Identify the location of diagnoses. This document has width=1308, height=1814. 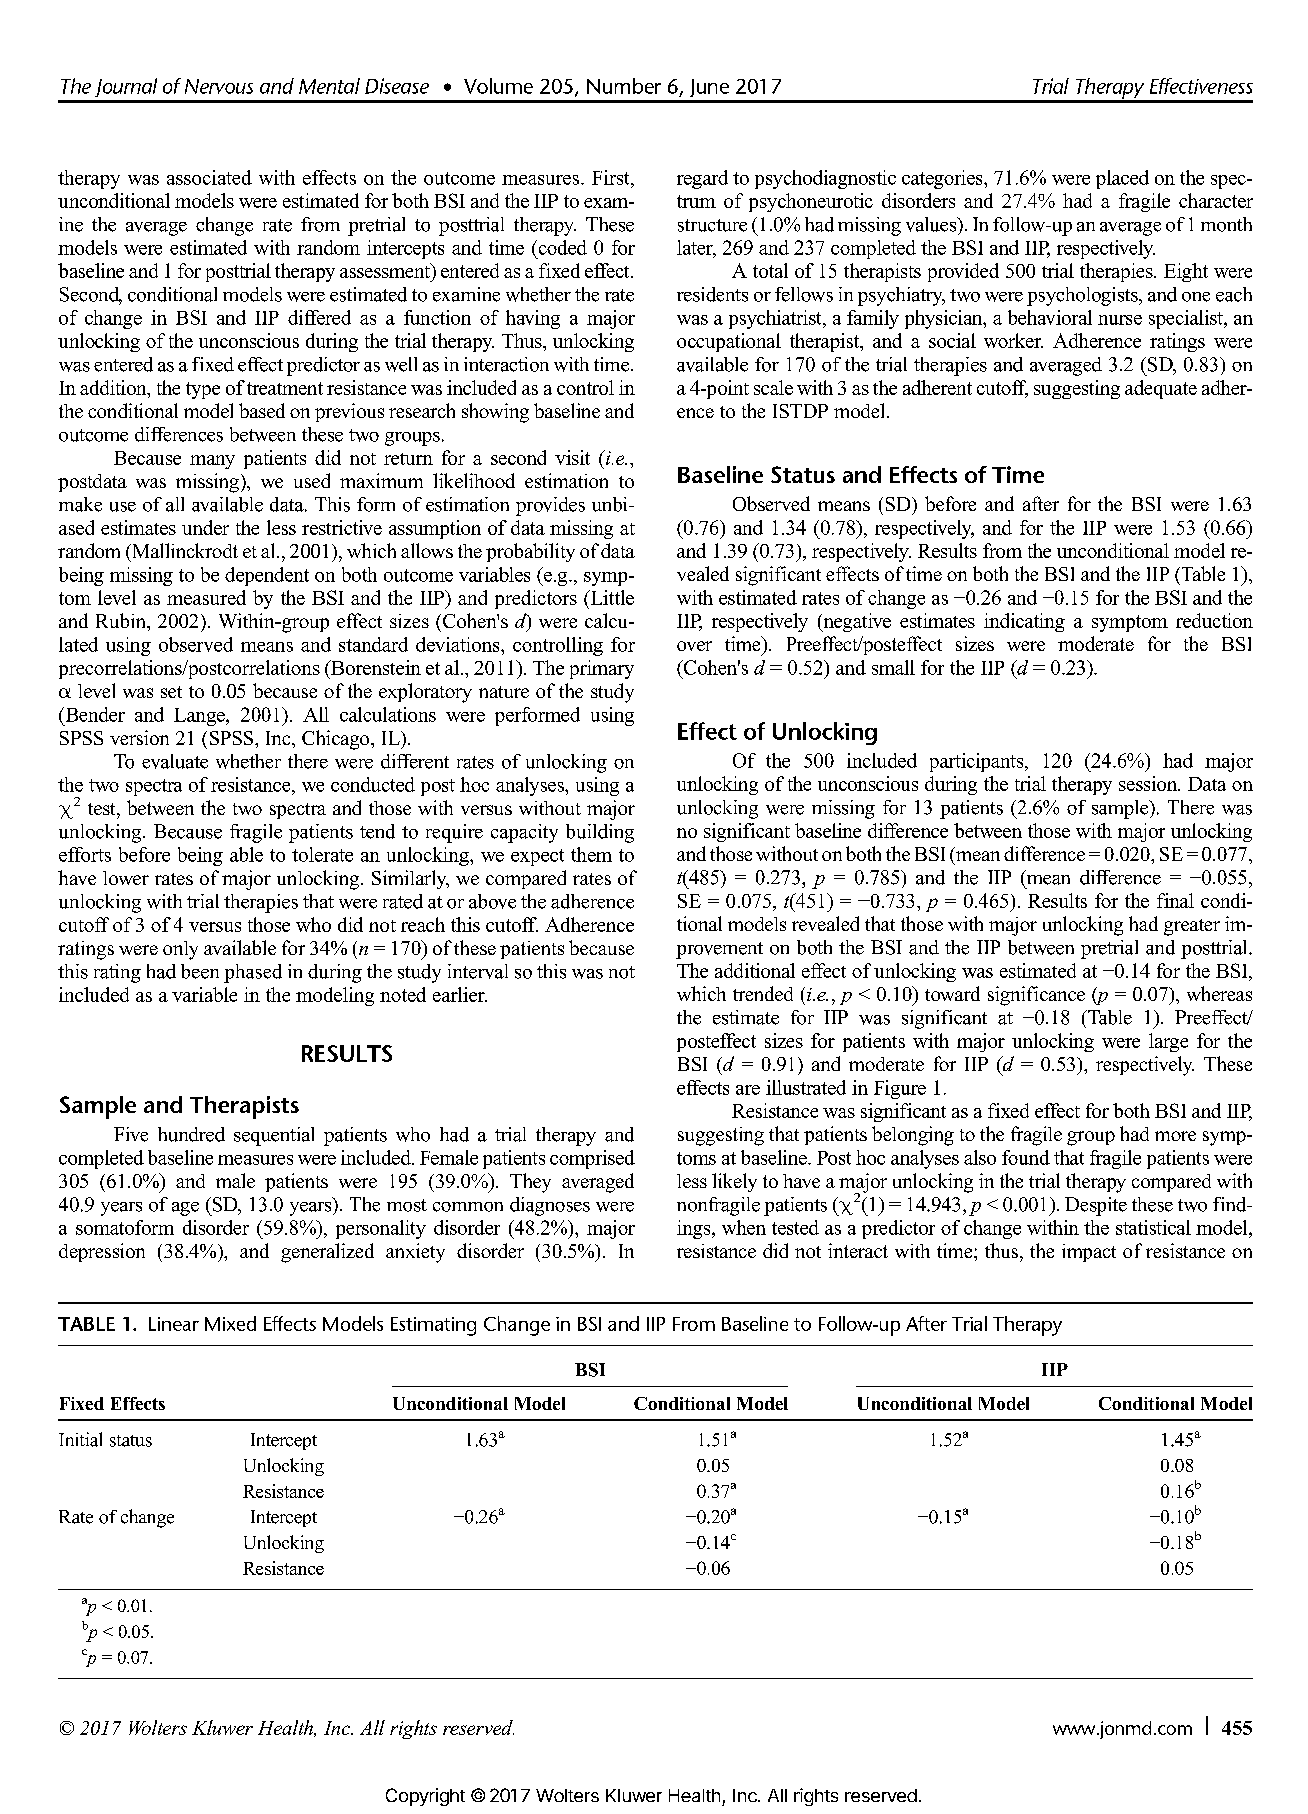
(550, 1206).
